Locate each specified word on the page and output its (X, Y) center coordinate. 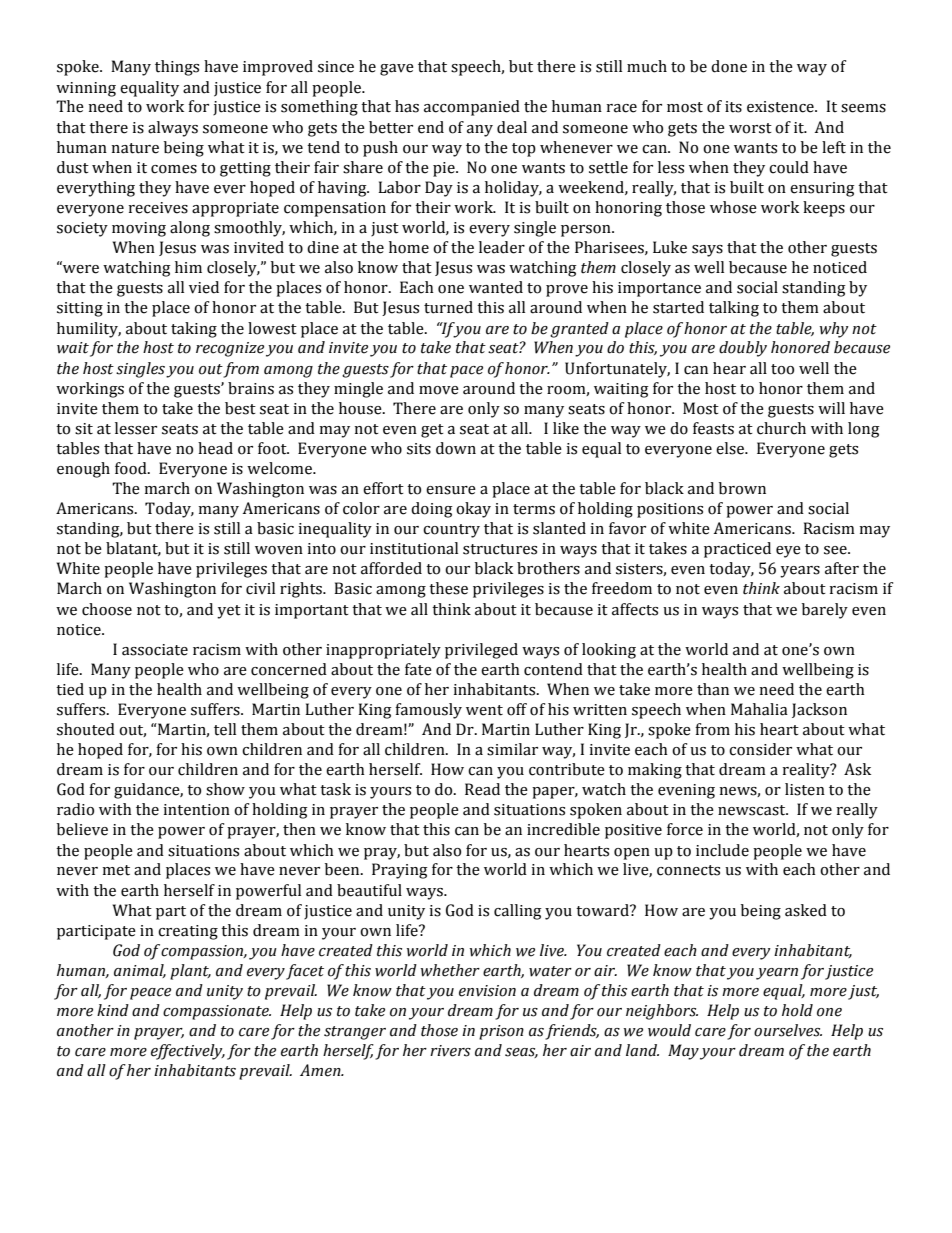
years (800, 572)
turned (448, 307)
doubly (743, 349)
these (448, 588)
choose (107, 609)
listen (805, 789)
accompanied (472, 108)
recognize (230, 349)
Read (482, 789)
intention (196, 810)
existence (781, 107)
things (177, 68)
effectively (188, 1052)
